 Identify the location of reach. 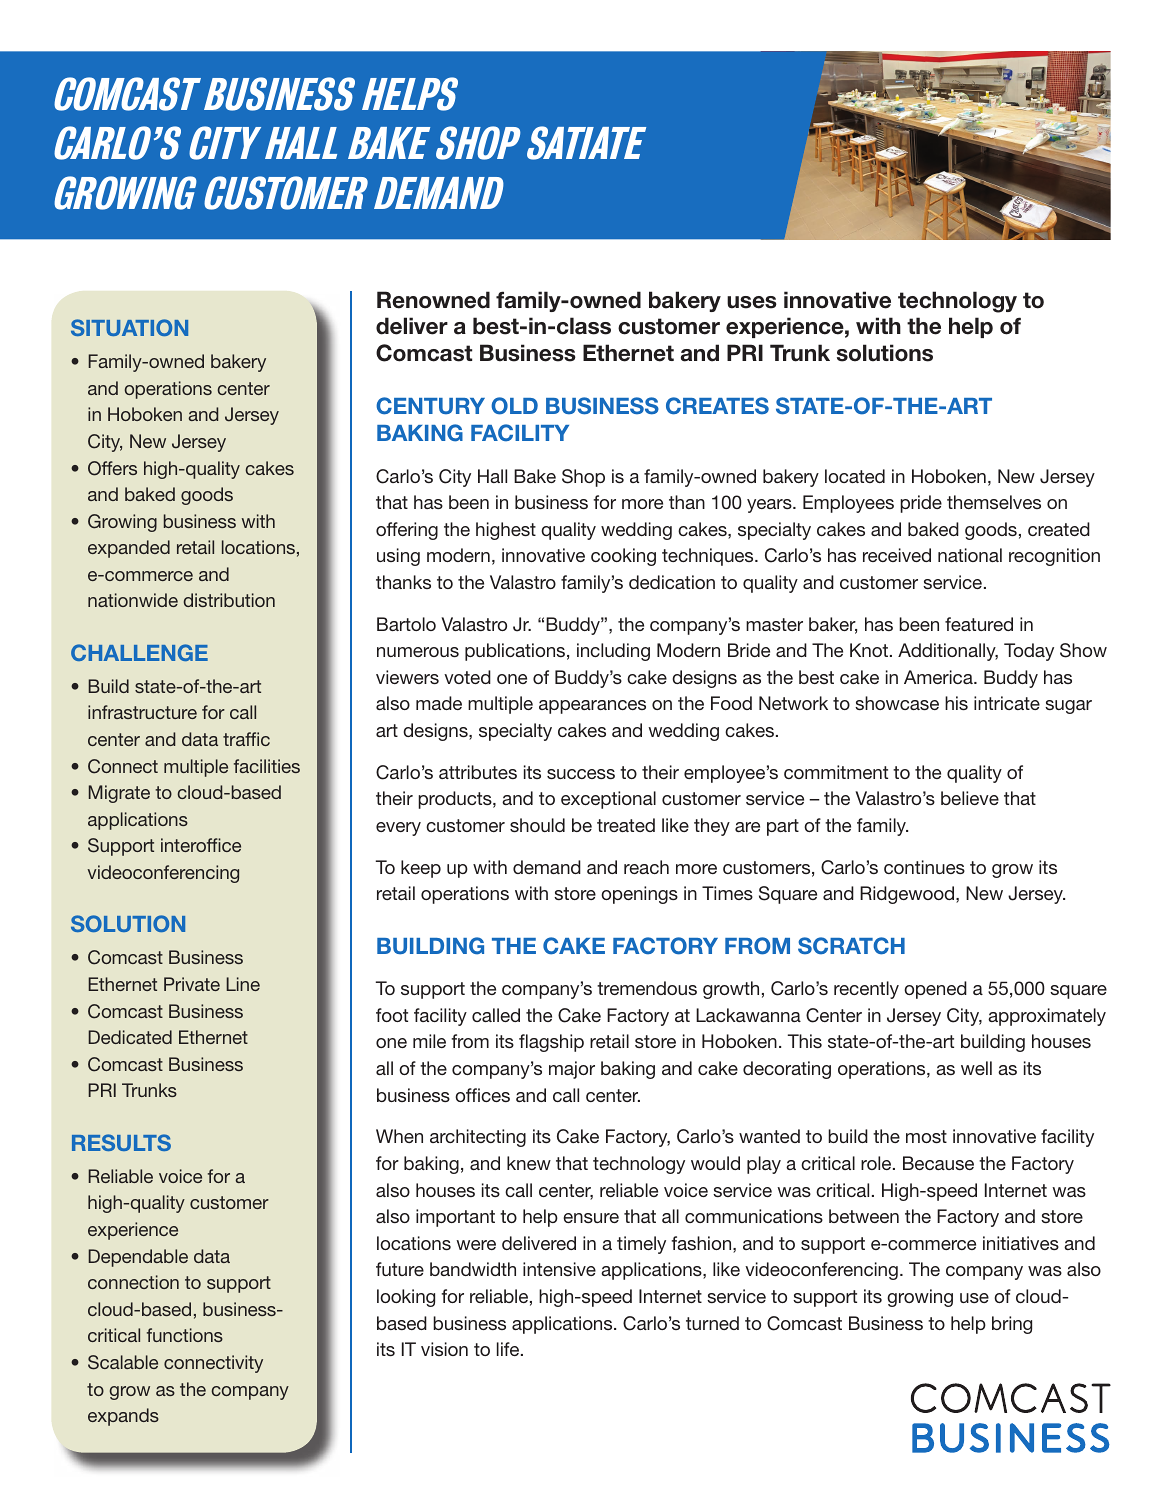
(646, 867).
